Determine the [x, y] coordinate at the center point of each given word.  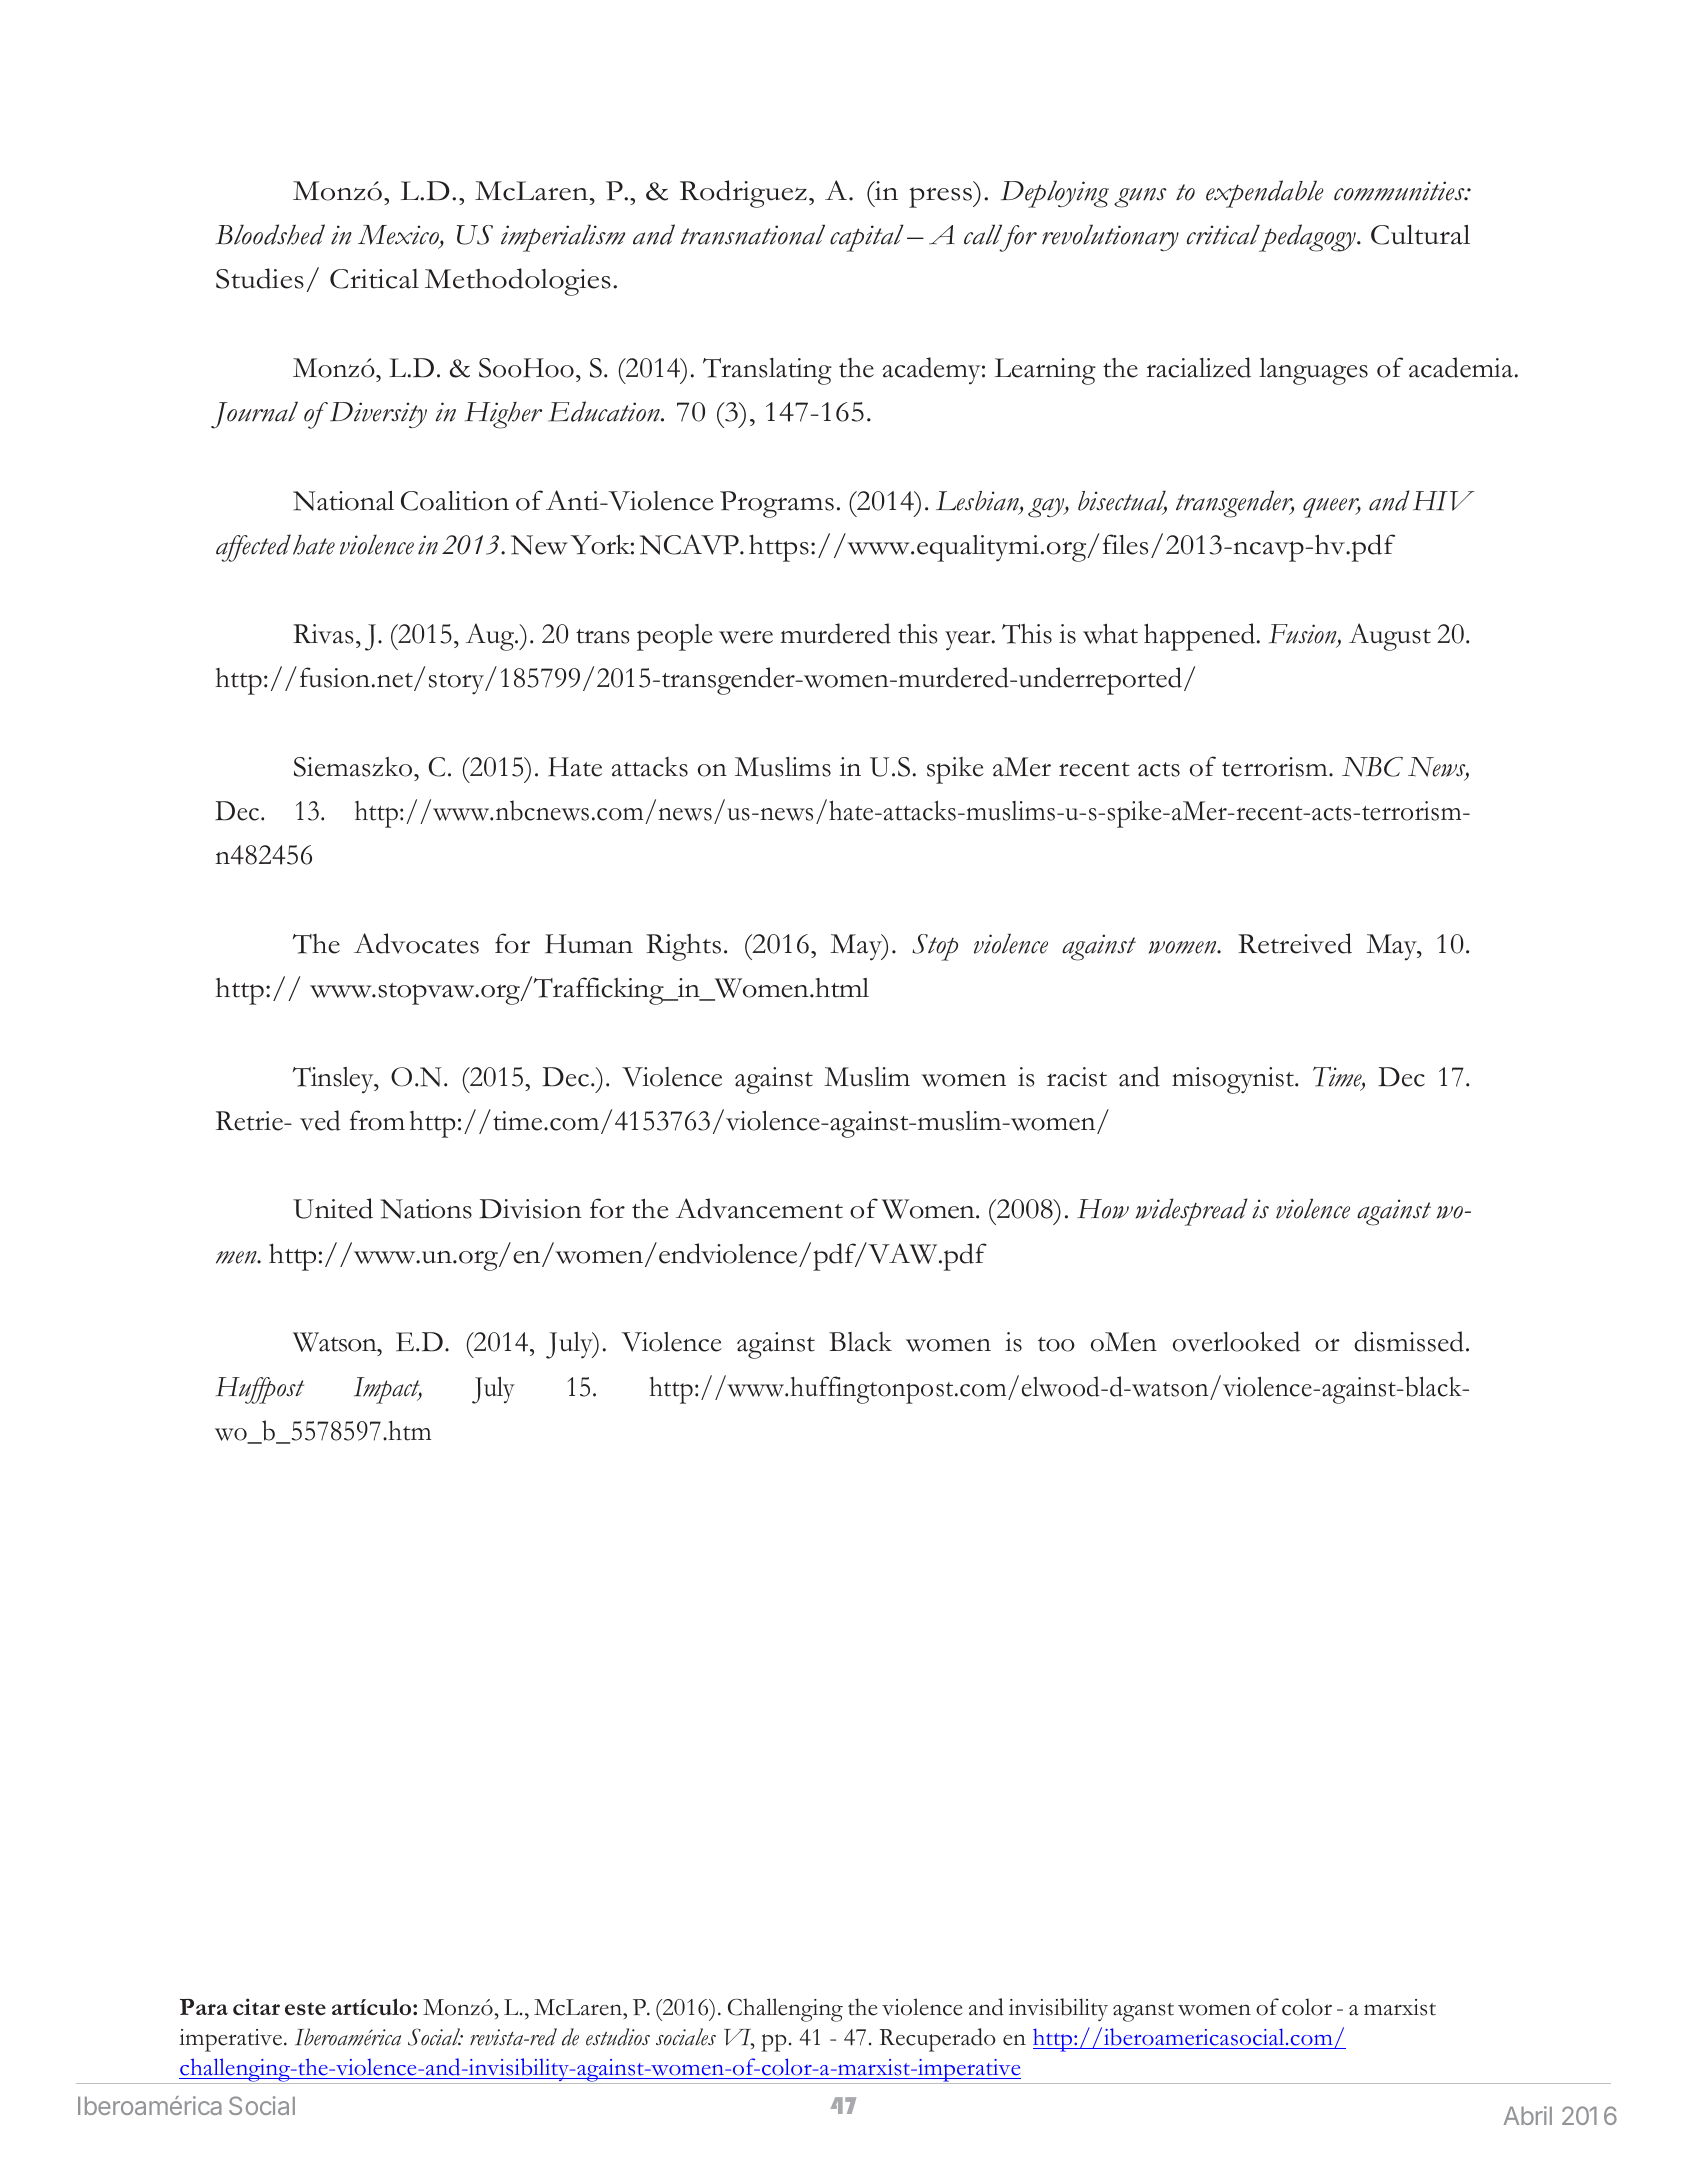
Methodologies [518, 282]
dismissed [1409, 1341]
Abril [1528, 2115]
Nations [426, 1209]
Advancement [759, 1208]
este [305, 2008]
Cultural [1420, 235]
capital [867, 238]
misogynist [1234, 1080]
